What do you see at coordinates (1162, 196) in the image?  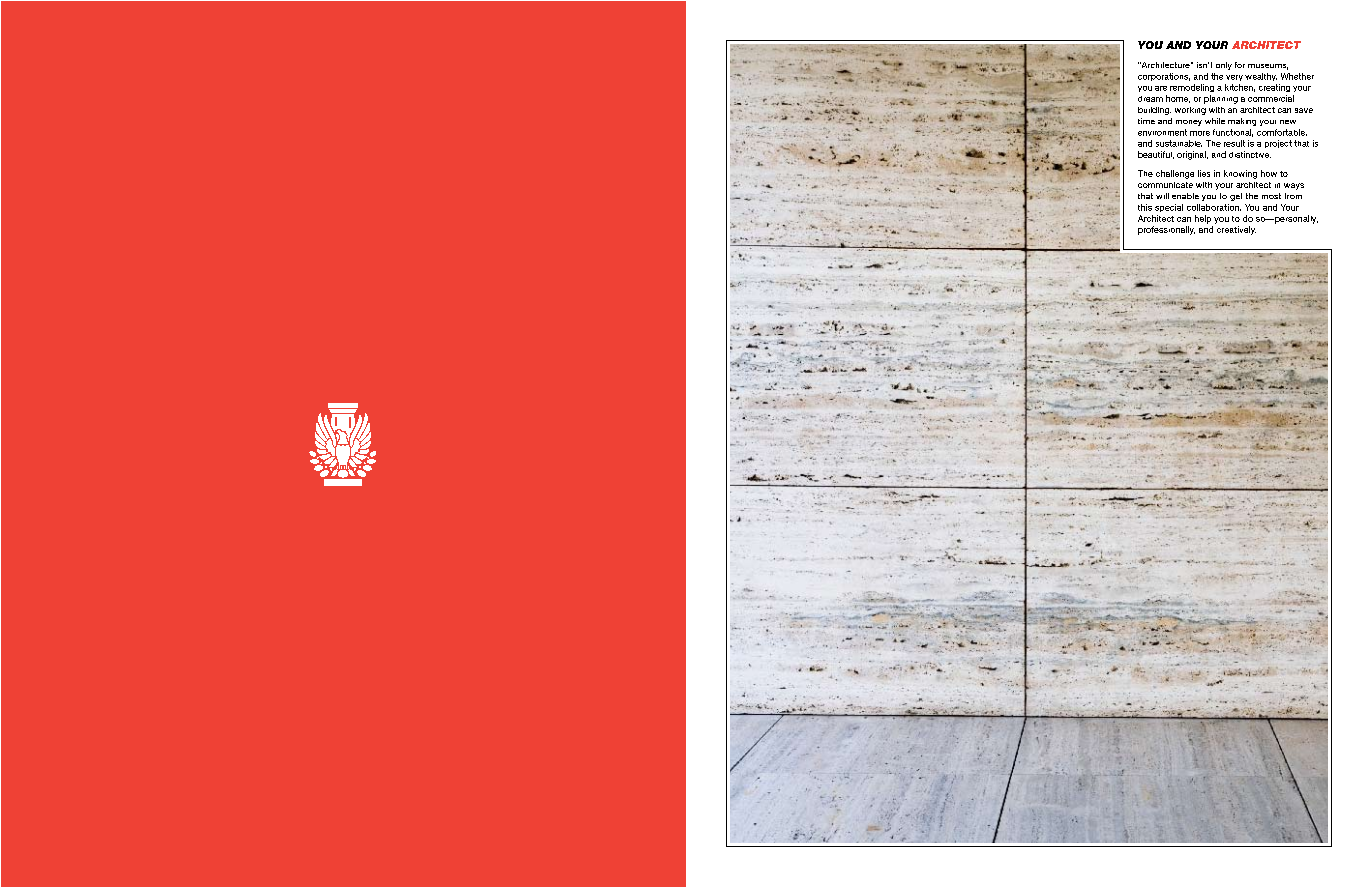 I see `will` at bounding box center [1162, 196].
